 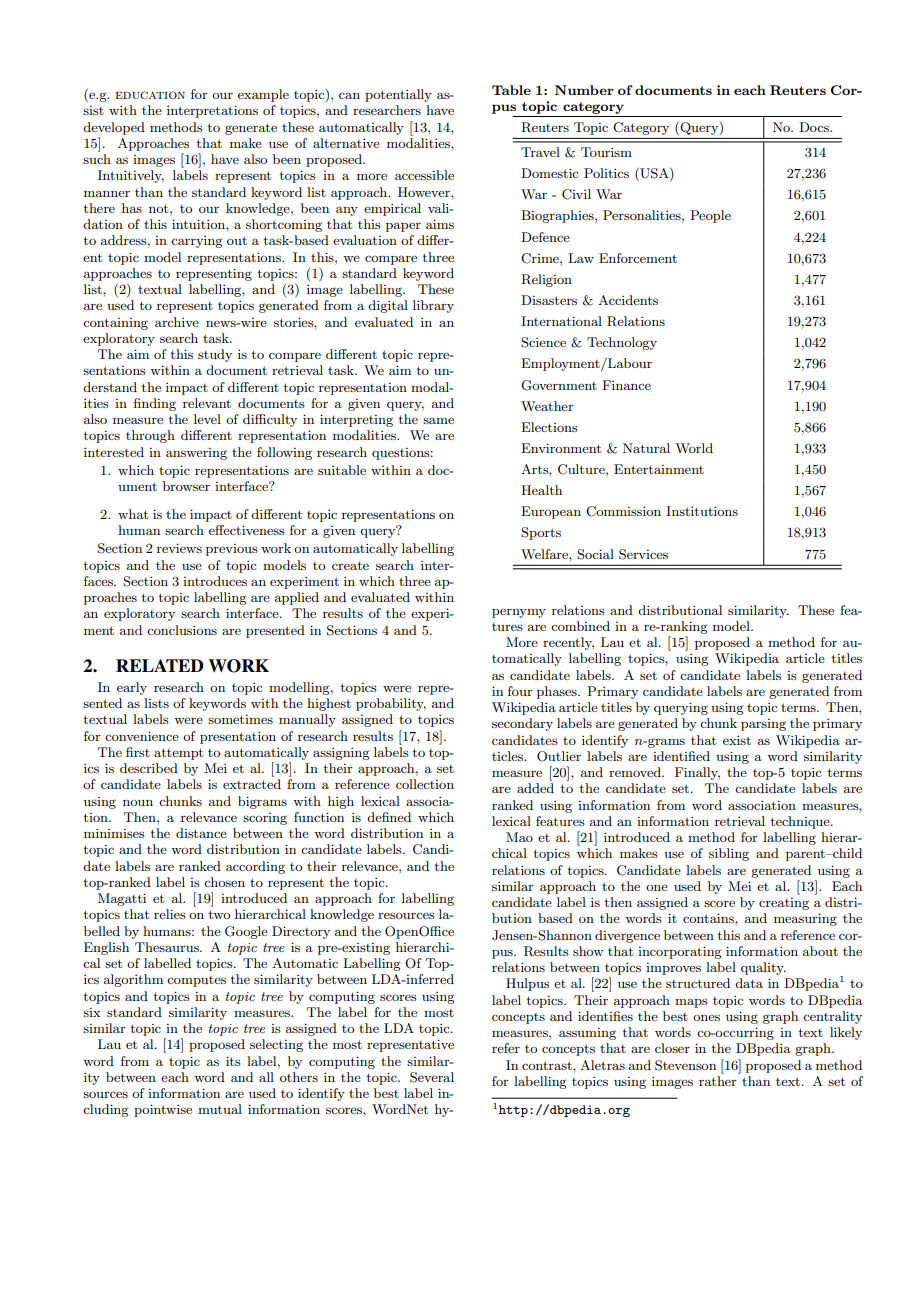 What do you see at coordinates (438, 420) in the document?
I see `same` at bounding box center [438, 420].
